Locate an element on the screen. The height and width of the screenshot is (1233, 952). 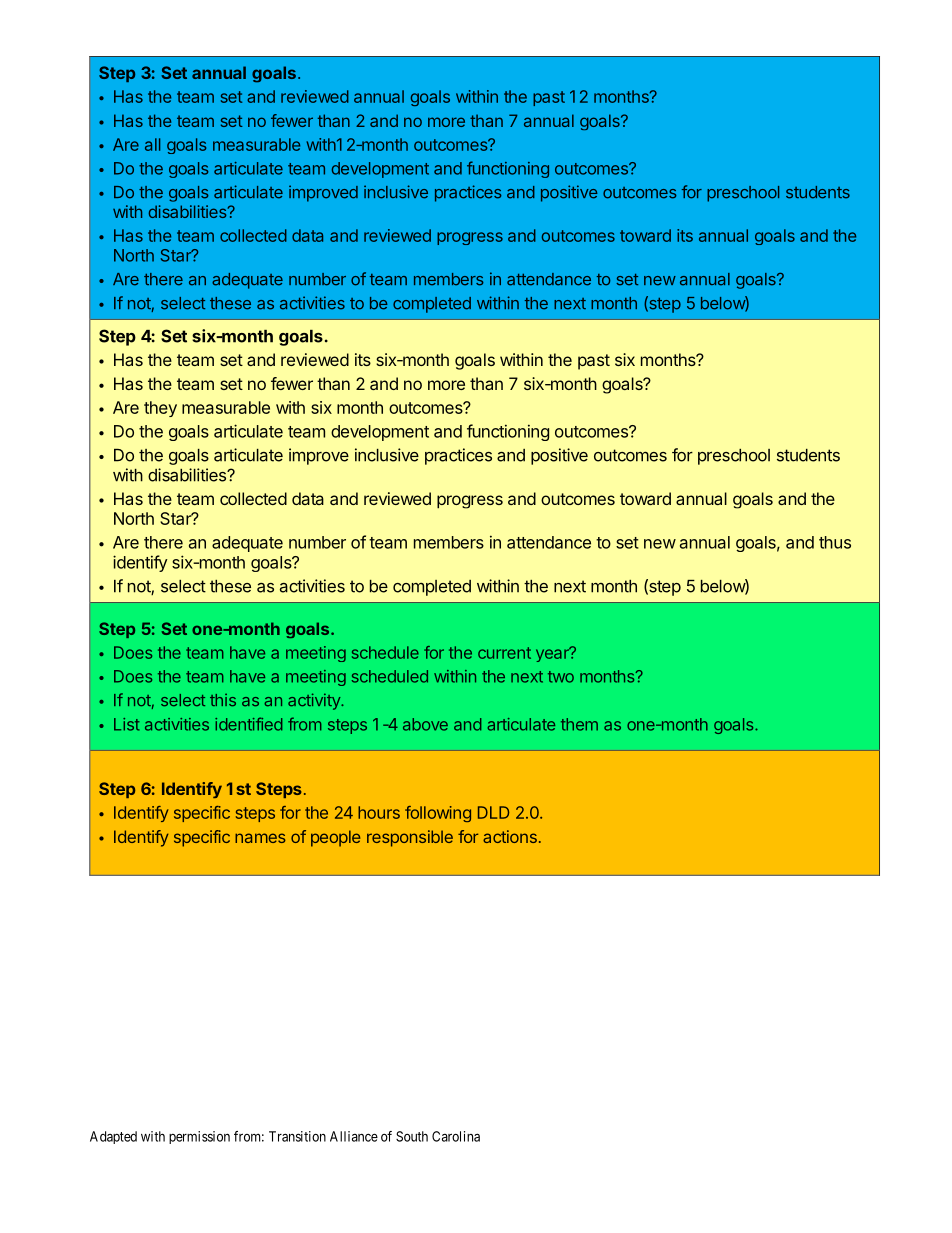
DLD is located at coordinates (493, 812).
